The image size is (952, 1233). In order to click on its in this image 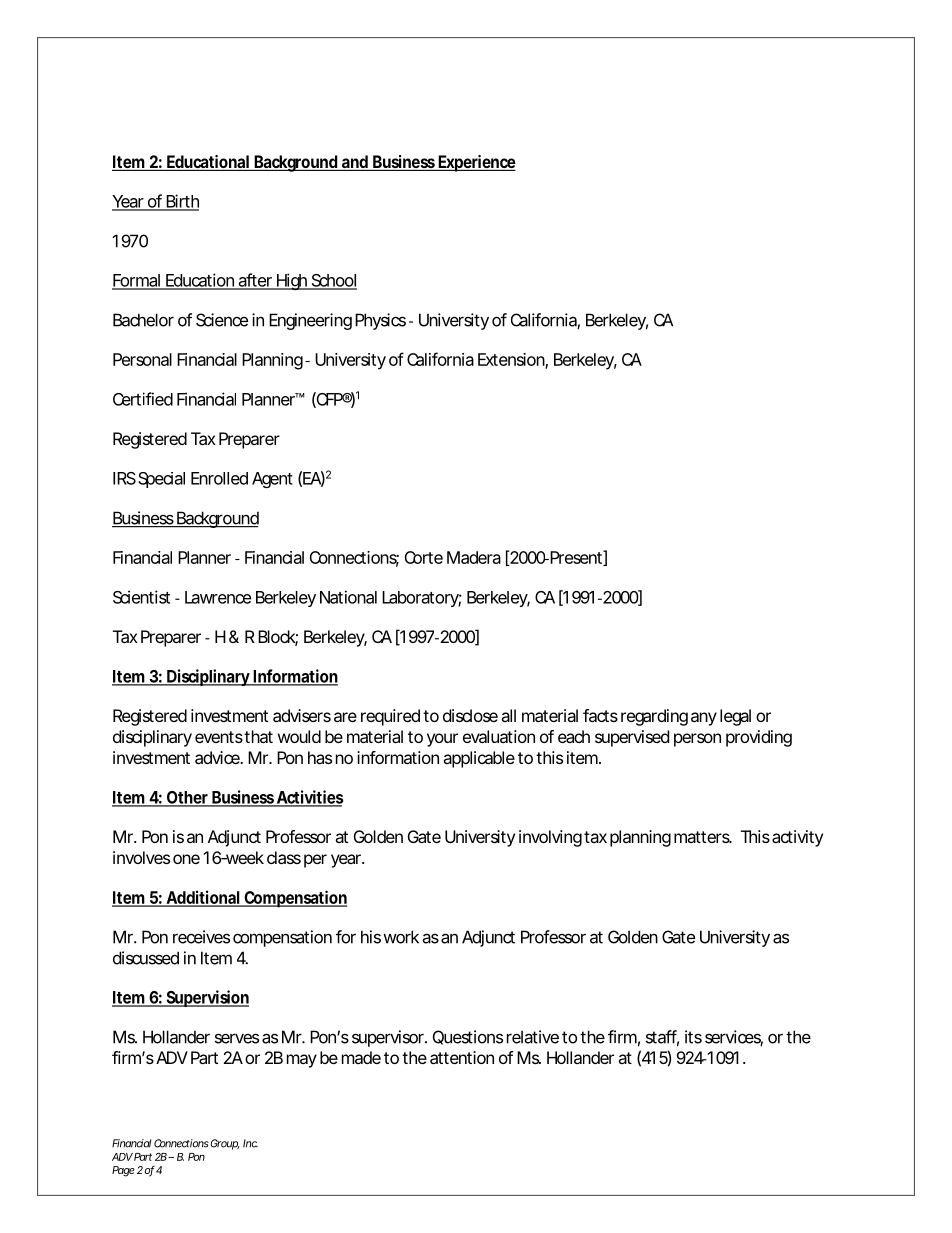, I will do `click(693, 1037)`.
